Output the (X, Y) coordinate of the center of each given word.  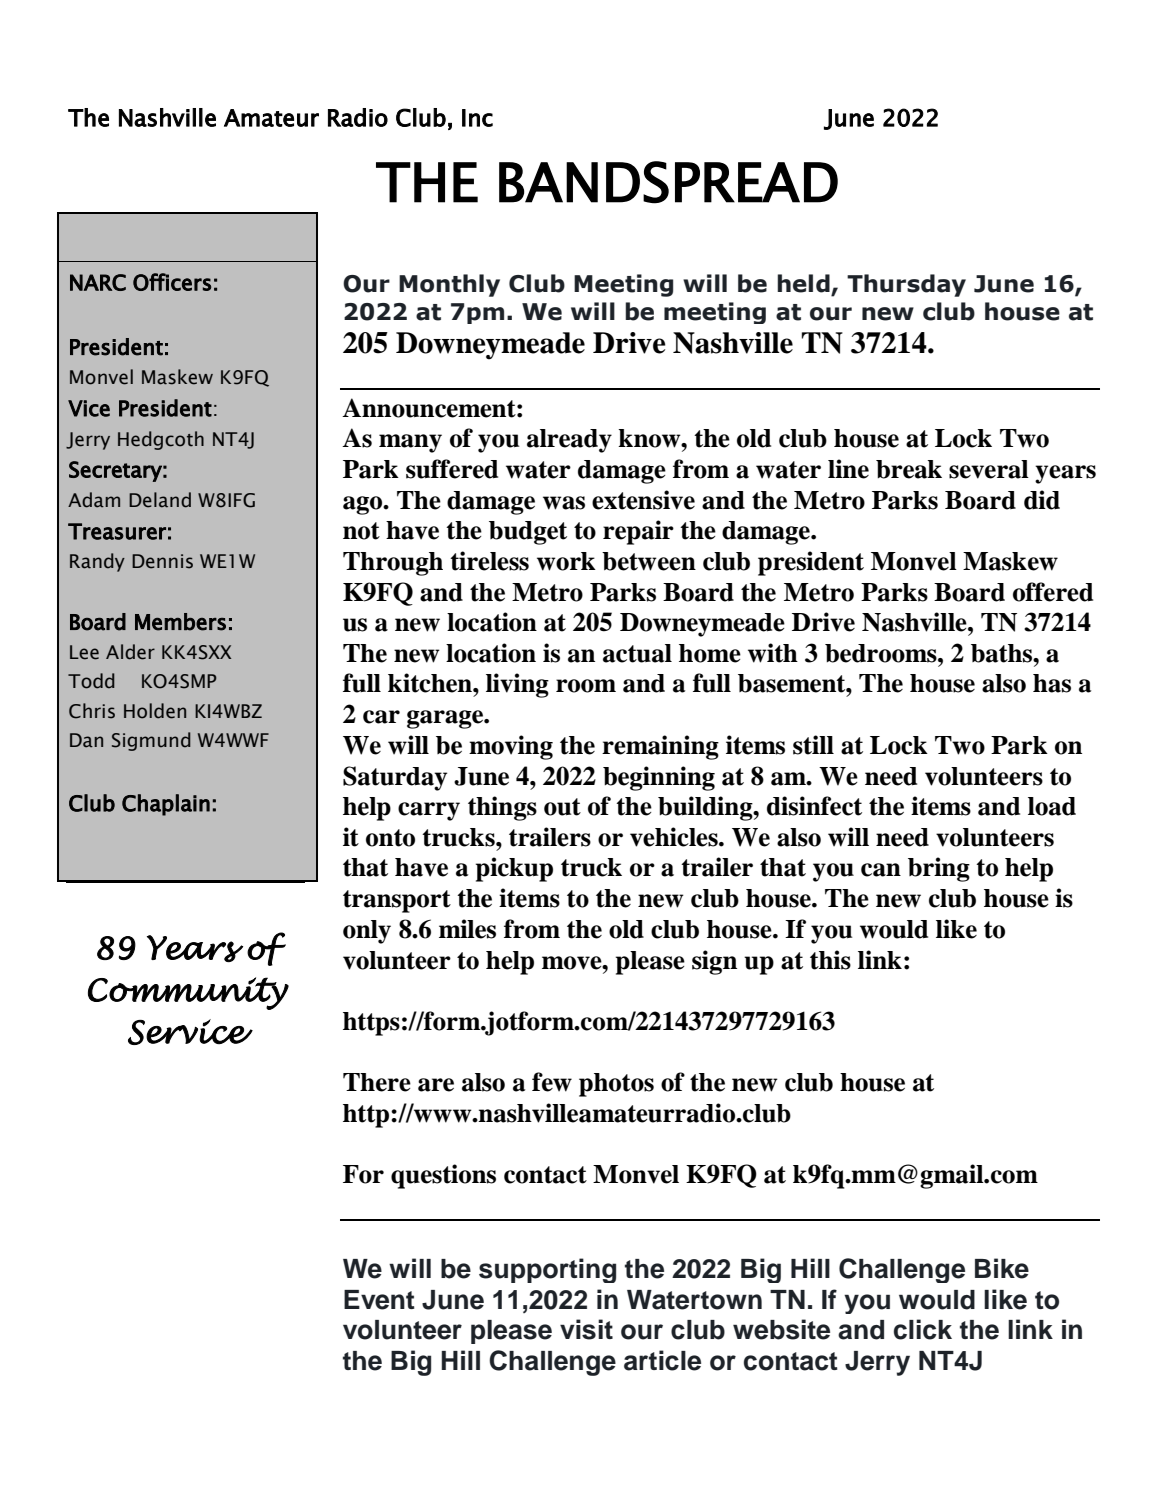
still (813, 745)
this (830, 960)
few (552, 1082)
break (909, 469)
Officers (172, 282)
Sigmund (151, 741)
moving (511, 747)
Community (188, 993)
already (569, 441)
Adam (94, 500)
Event (379, 1300)
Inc (477, 118)
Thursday (906, 285)
